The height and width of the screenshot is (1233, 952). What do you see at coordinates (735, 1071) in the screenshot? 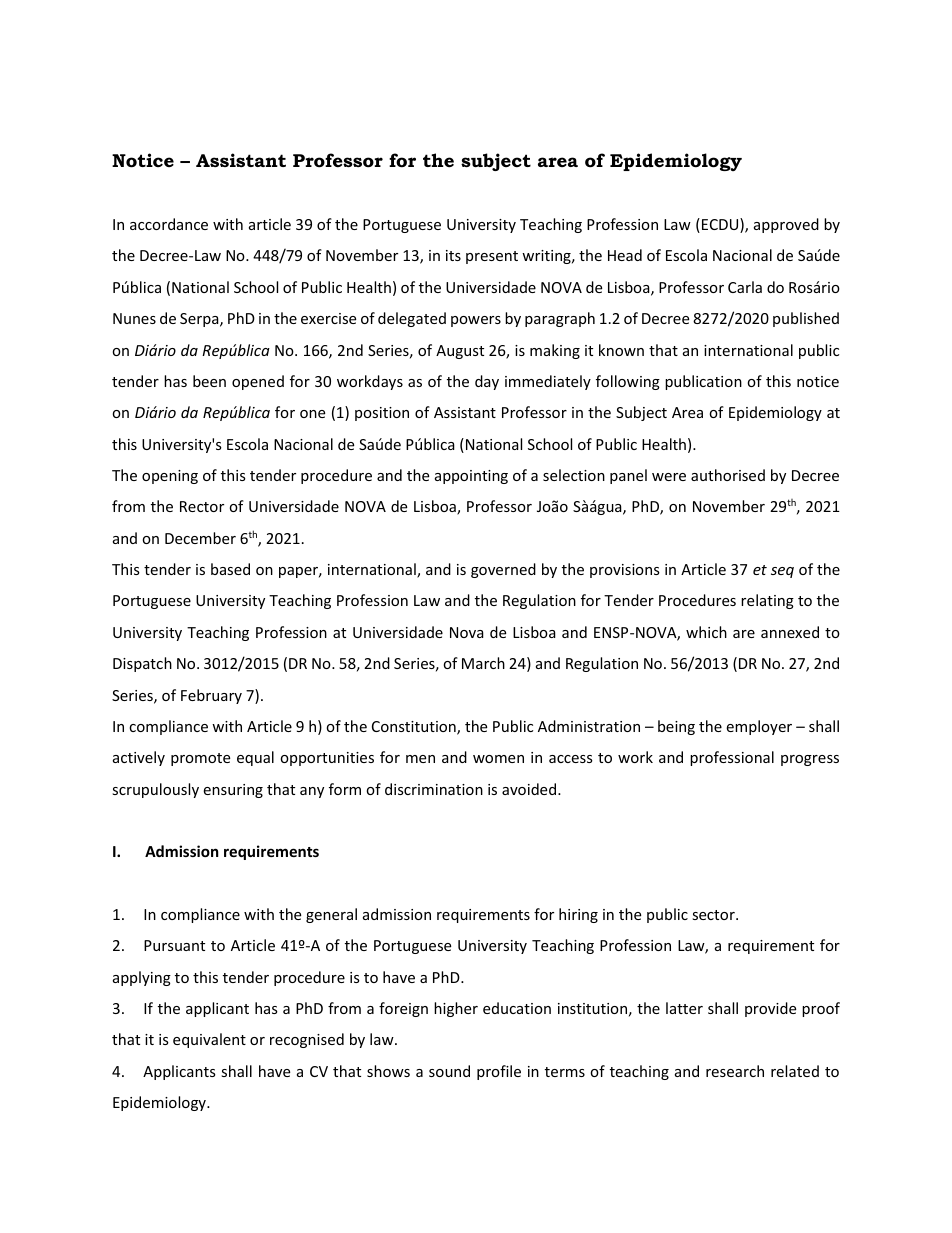
I see `research` at bounding box center [735, 1071].
